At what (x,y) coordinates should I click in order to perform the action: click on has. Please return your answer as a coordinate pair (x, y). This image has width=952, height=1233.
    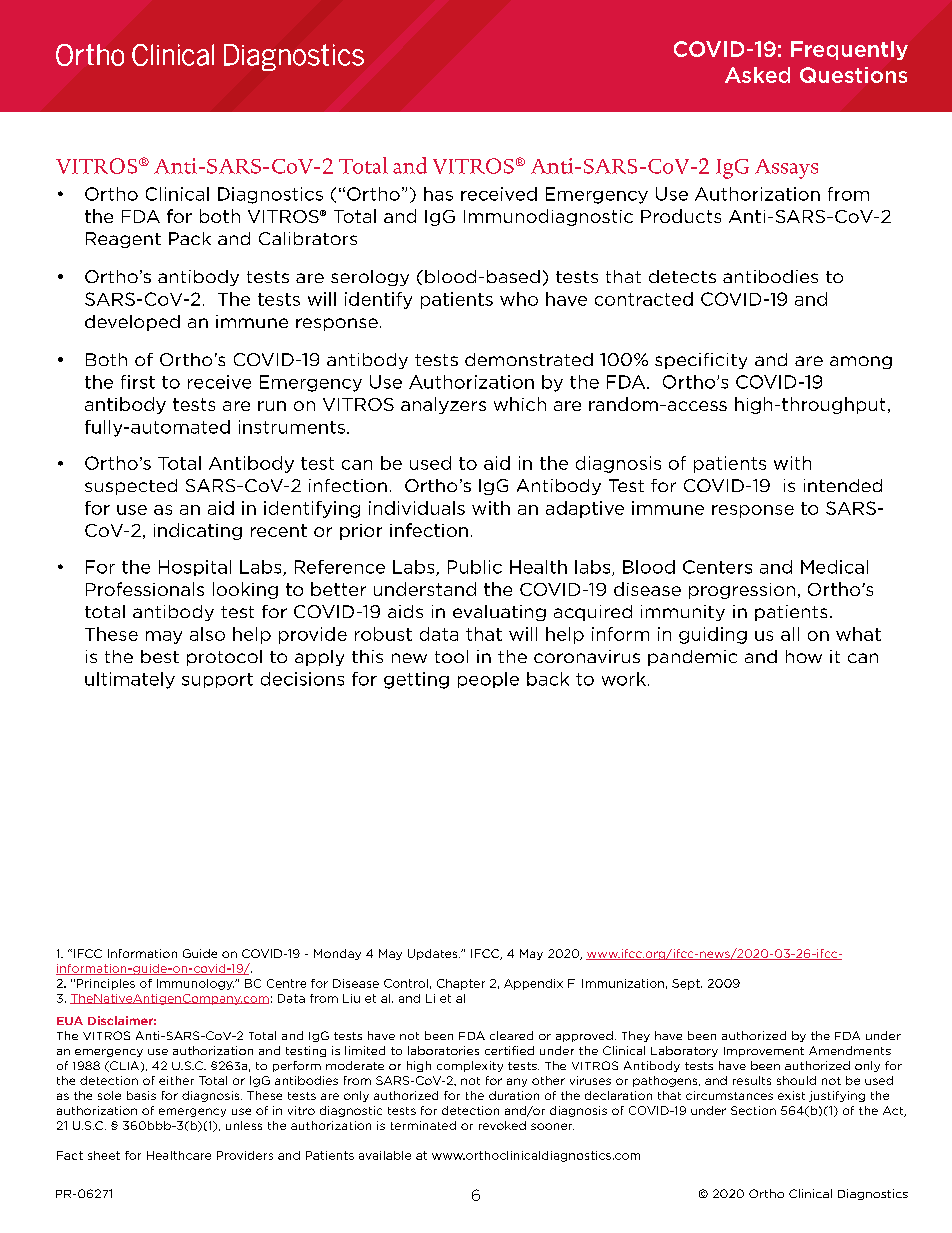
    Looking at the image, I should click on (438, 194).
